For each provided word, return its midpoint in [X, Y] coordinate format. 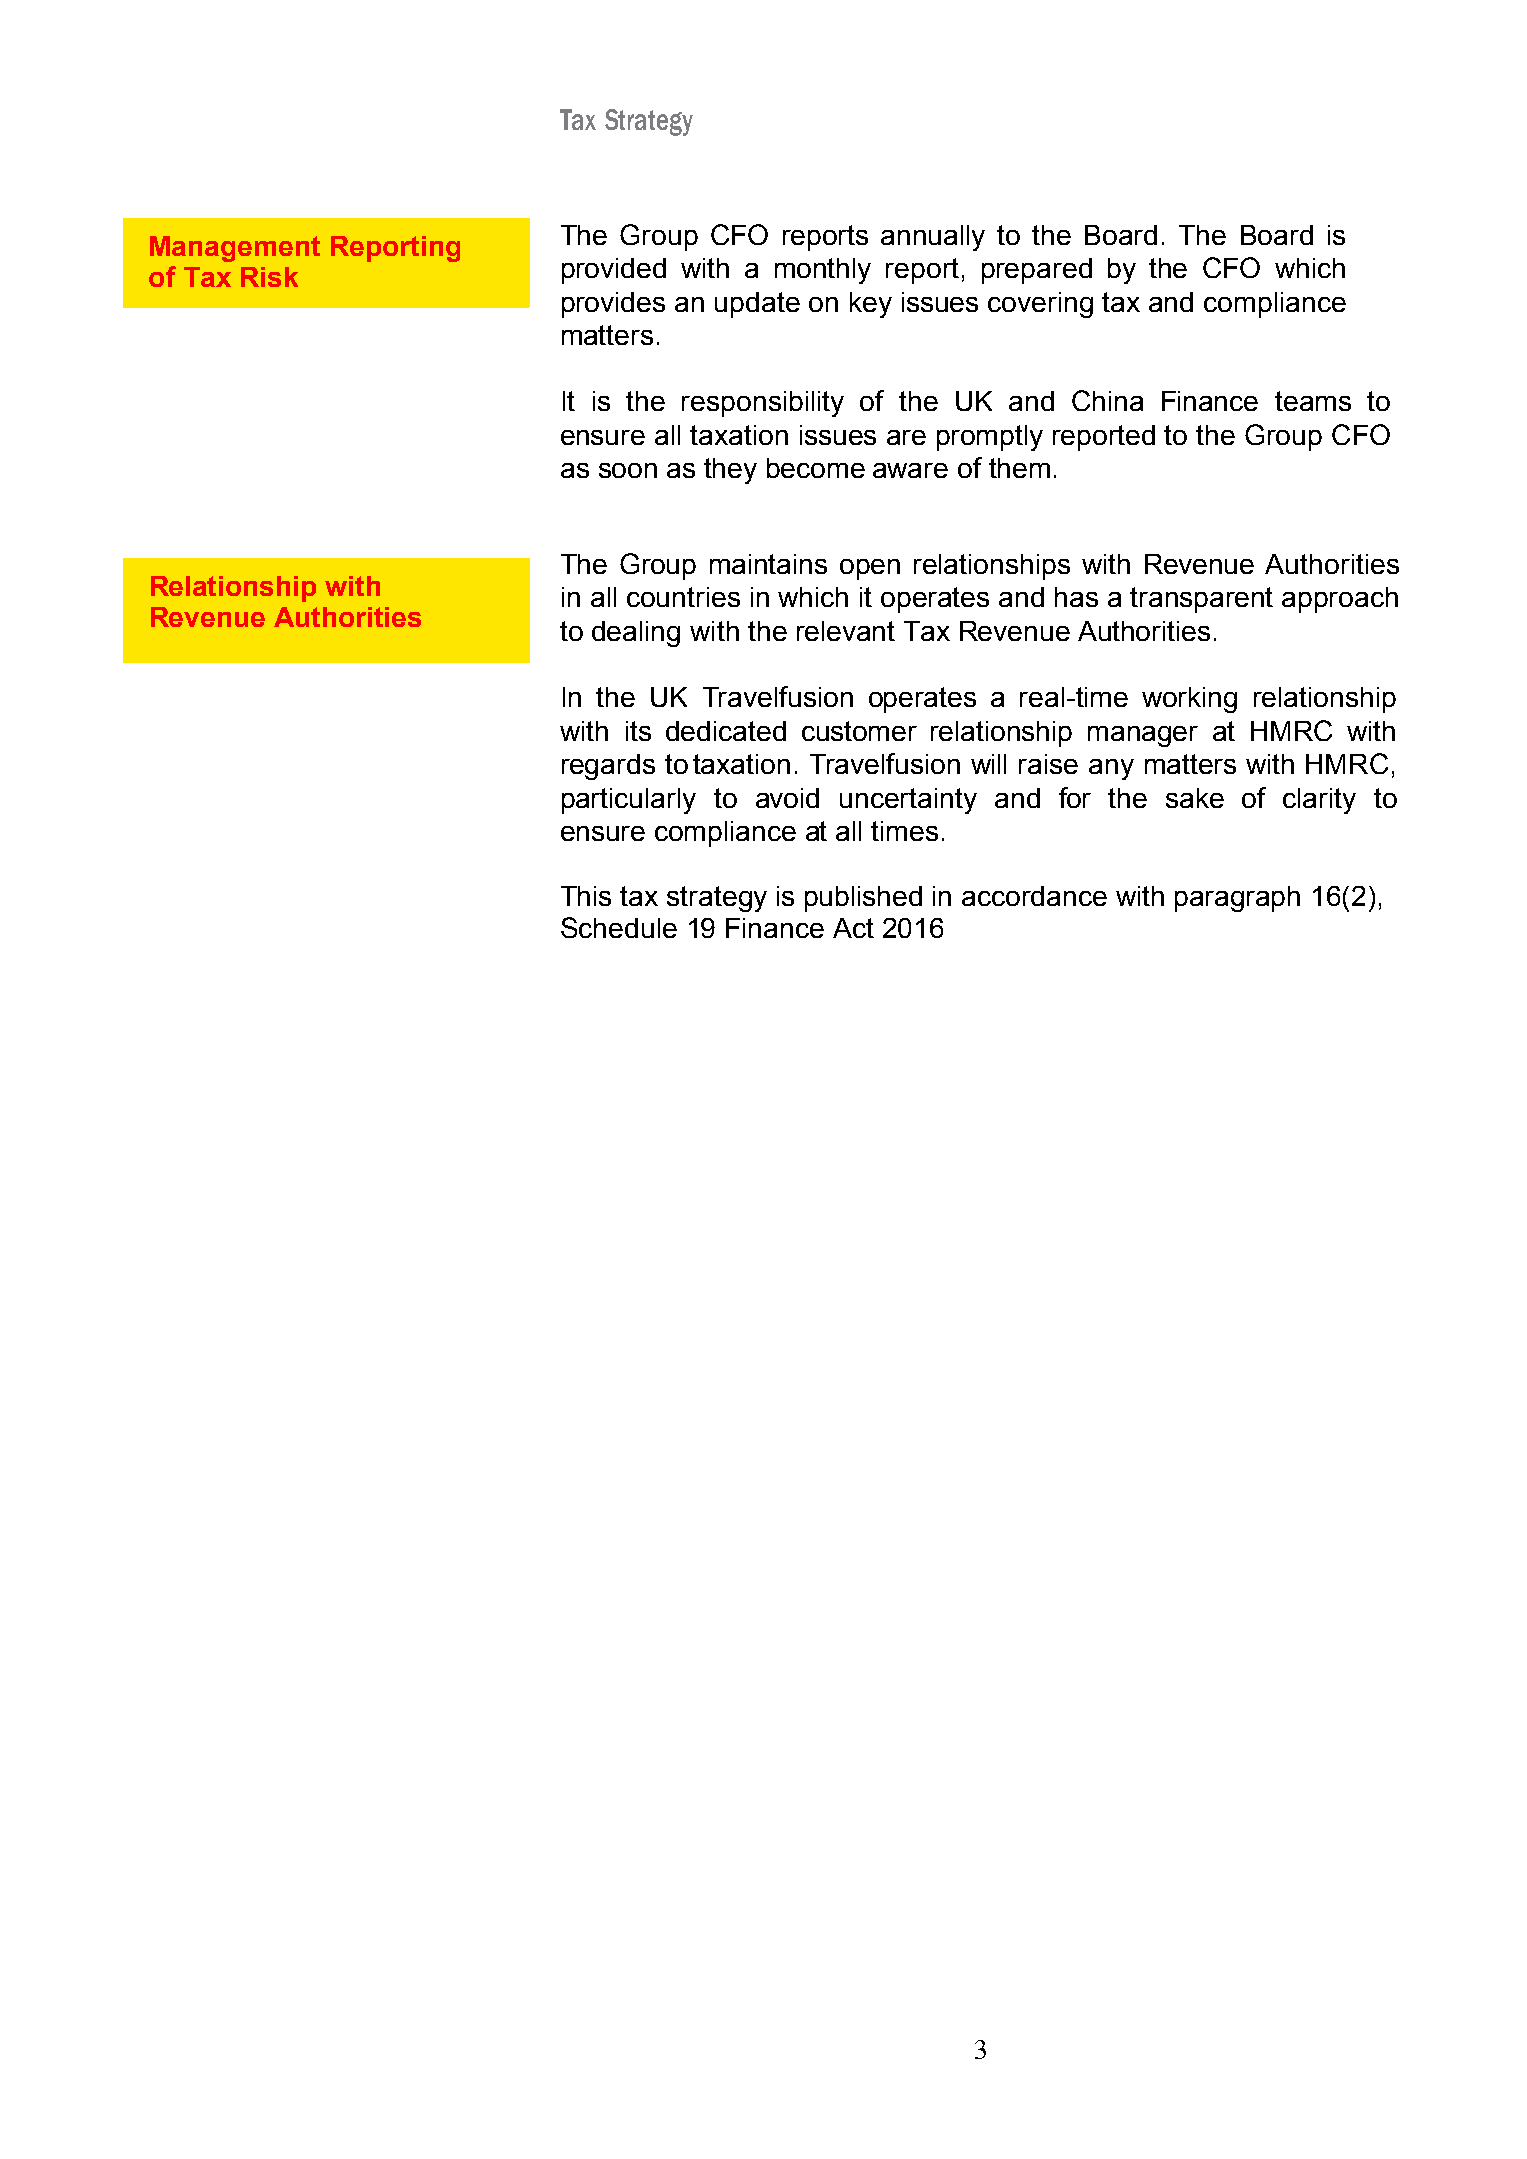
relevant [846, 631]
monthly [823, 271]
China [1107, 400]
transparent [1201, 600]
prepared [1037, 271]
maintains [768, 564]
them [1019, 468]
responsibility [763, 404]
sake [1195, 798]
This [586, 896]
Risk [269, 277]
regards [608, 767]
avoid [787, 798]
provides [613, 305]
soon [628, 470]
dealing [636, 634]
